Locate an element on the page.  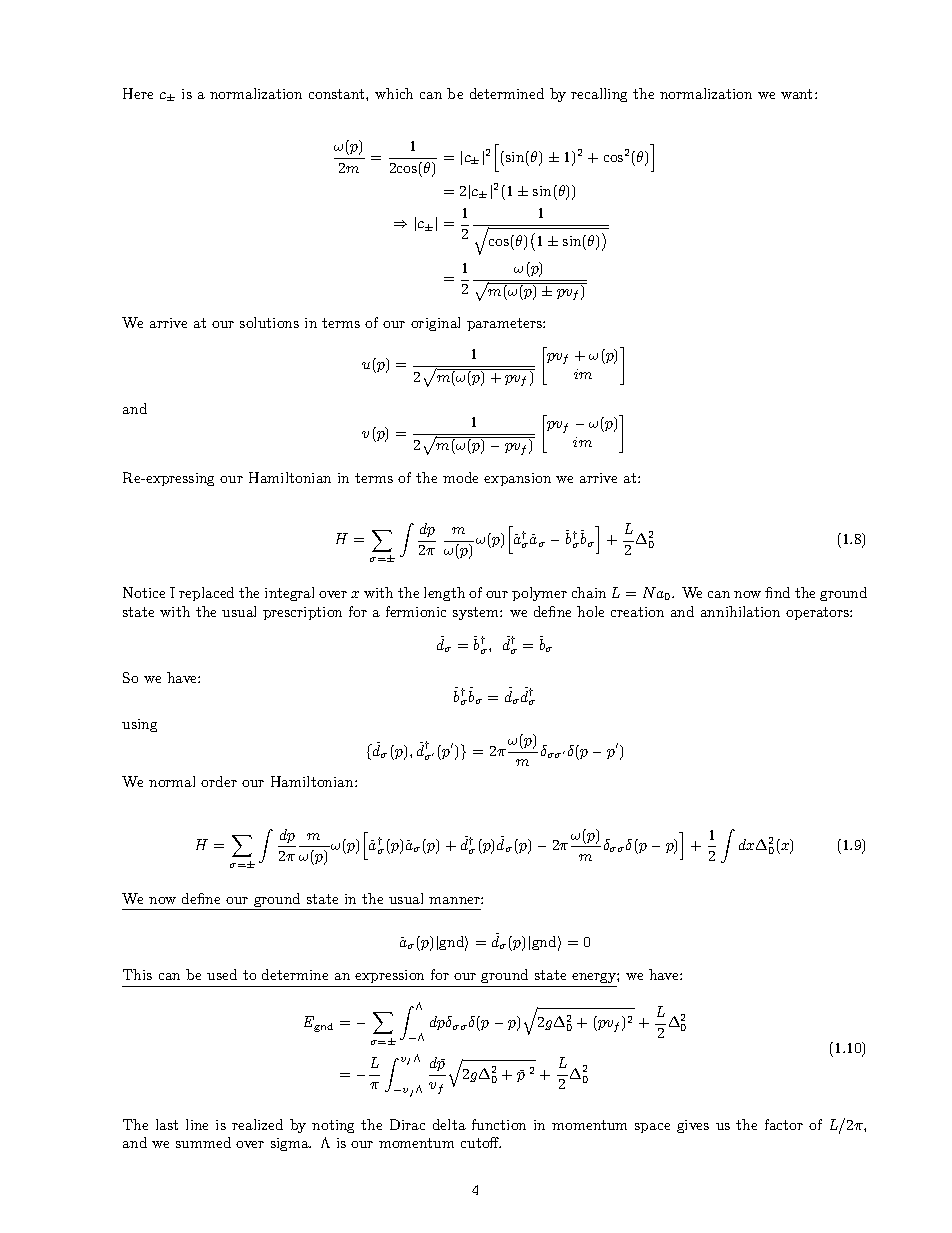
parameters is located at coordinates (505, 324).
